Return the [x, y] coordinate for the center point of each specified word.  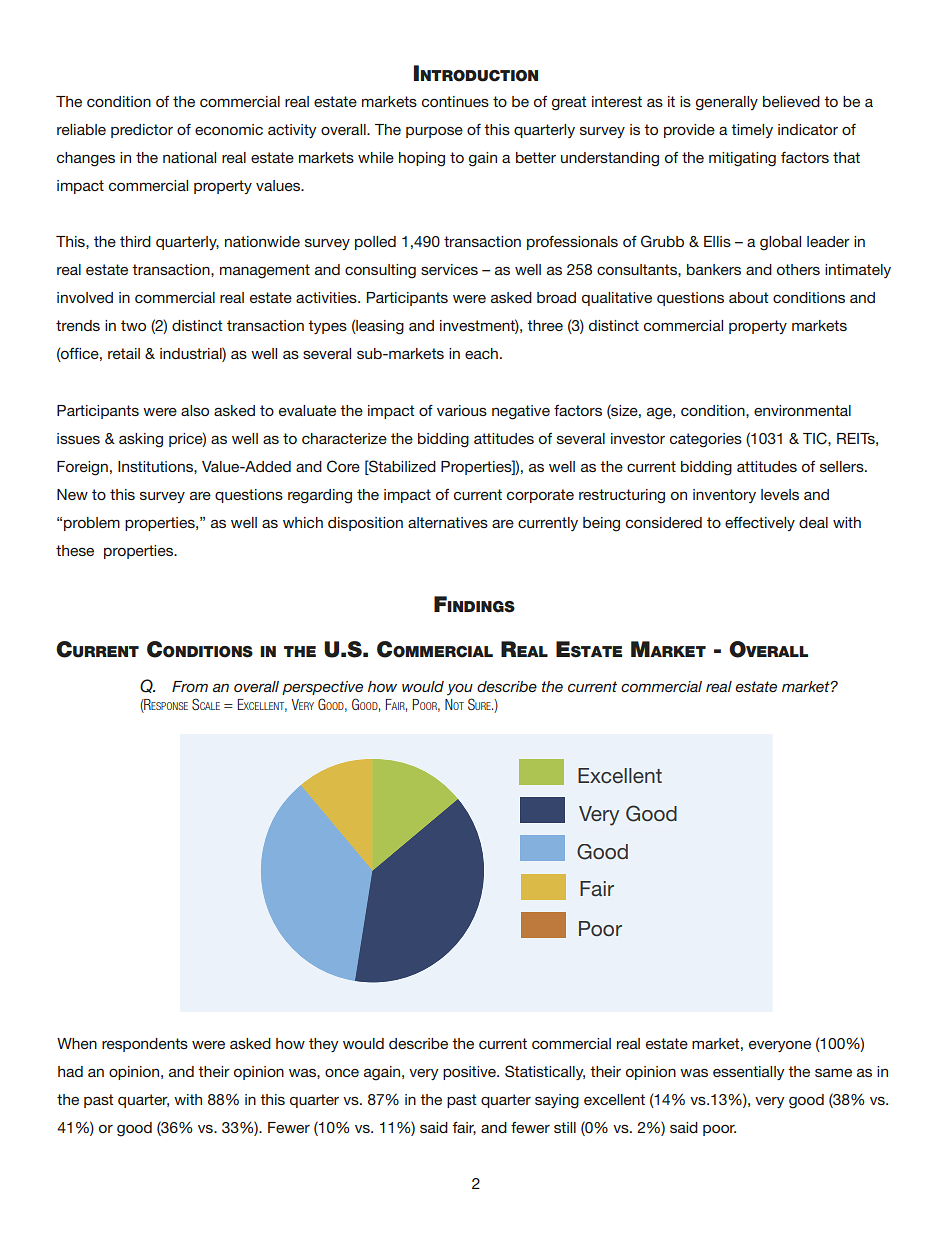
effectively [760, 524]
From [190, 686]
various [462, 410]
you [460, 689]
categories [706, 440]
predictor [142, 131]
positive [470, 1073]
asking [141, 440]
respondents [145, 1045]
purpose [434, 132]
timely [752, 131]
